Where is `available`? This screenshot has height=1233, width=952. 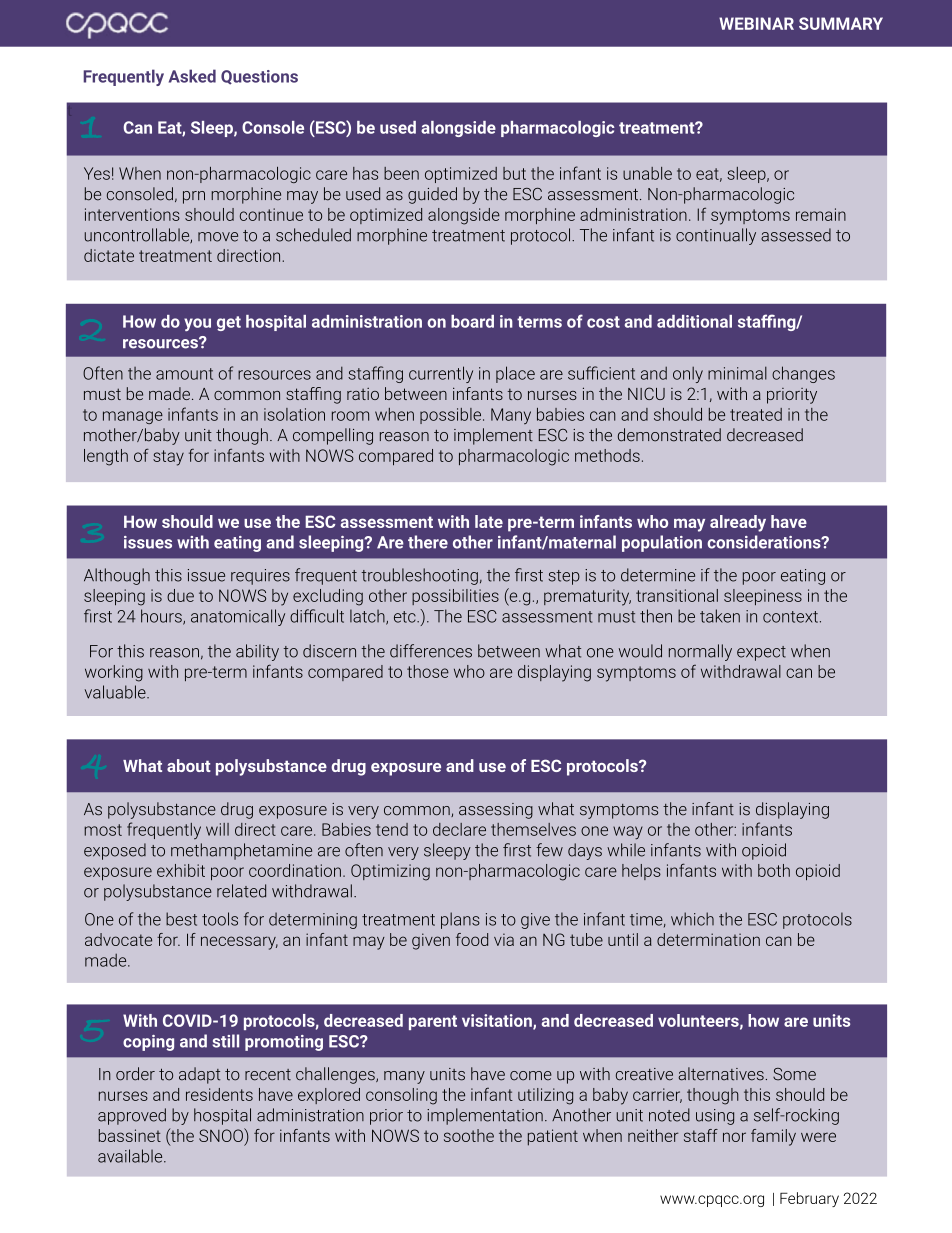
available is located at coordinates (131, 1156).
